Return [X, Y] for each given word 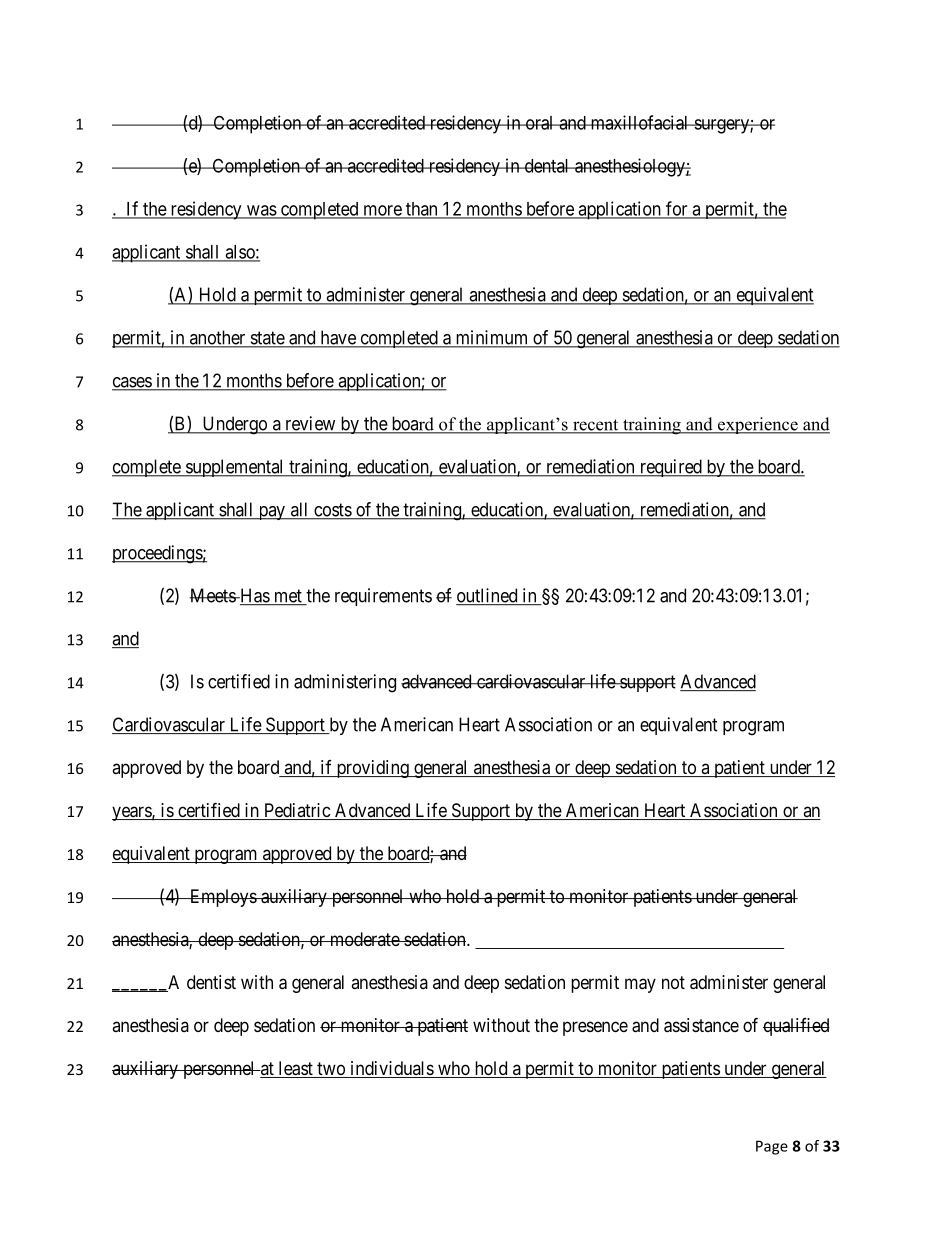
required [670, 468]
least [295, 1069]
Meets [213, 595]
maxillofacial [639, 122]
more [382, 211]
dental [547, 166]
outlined [488, 596]
